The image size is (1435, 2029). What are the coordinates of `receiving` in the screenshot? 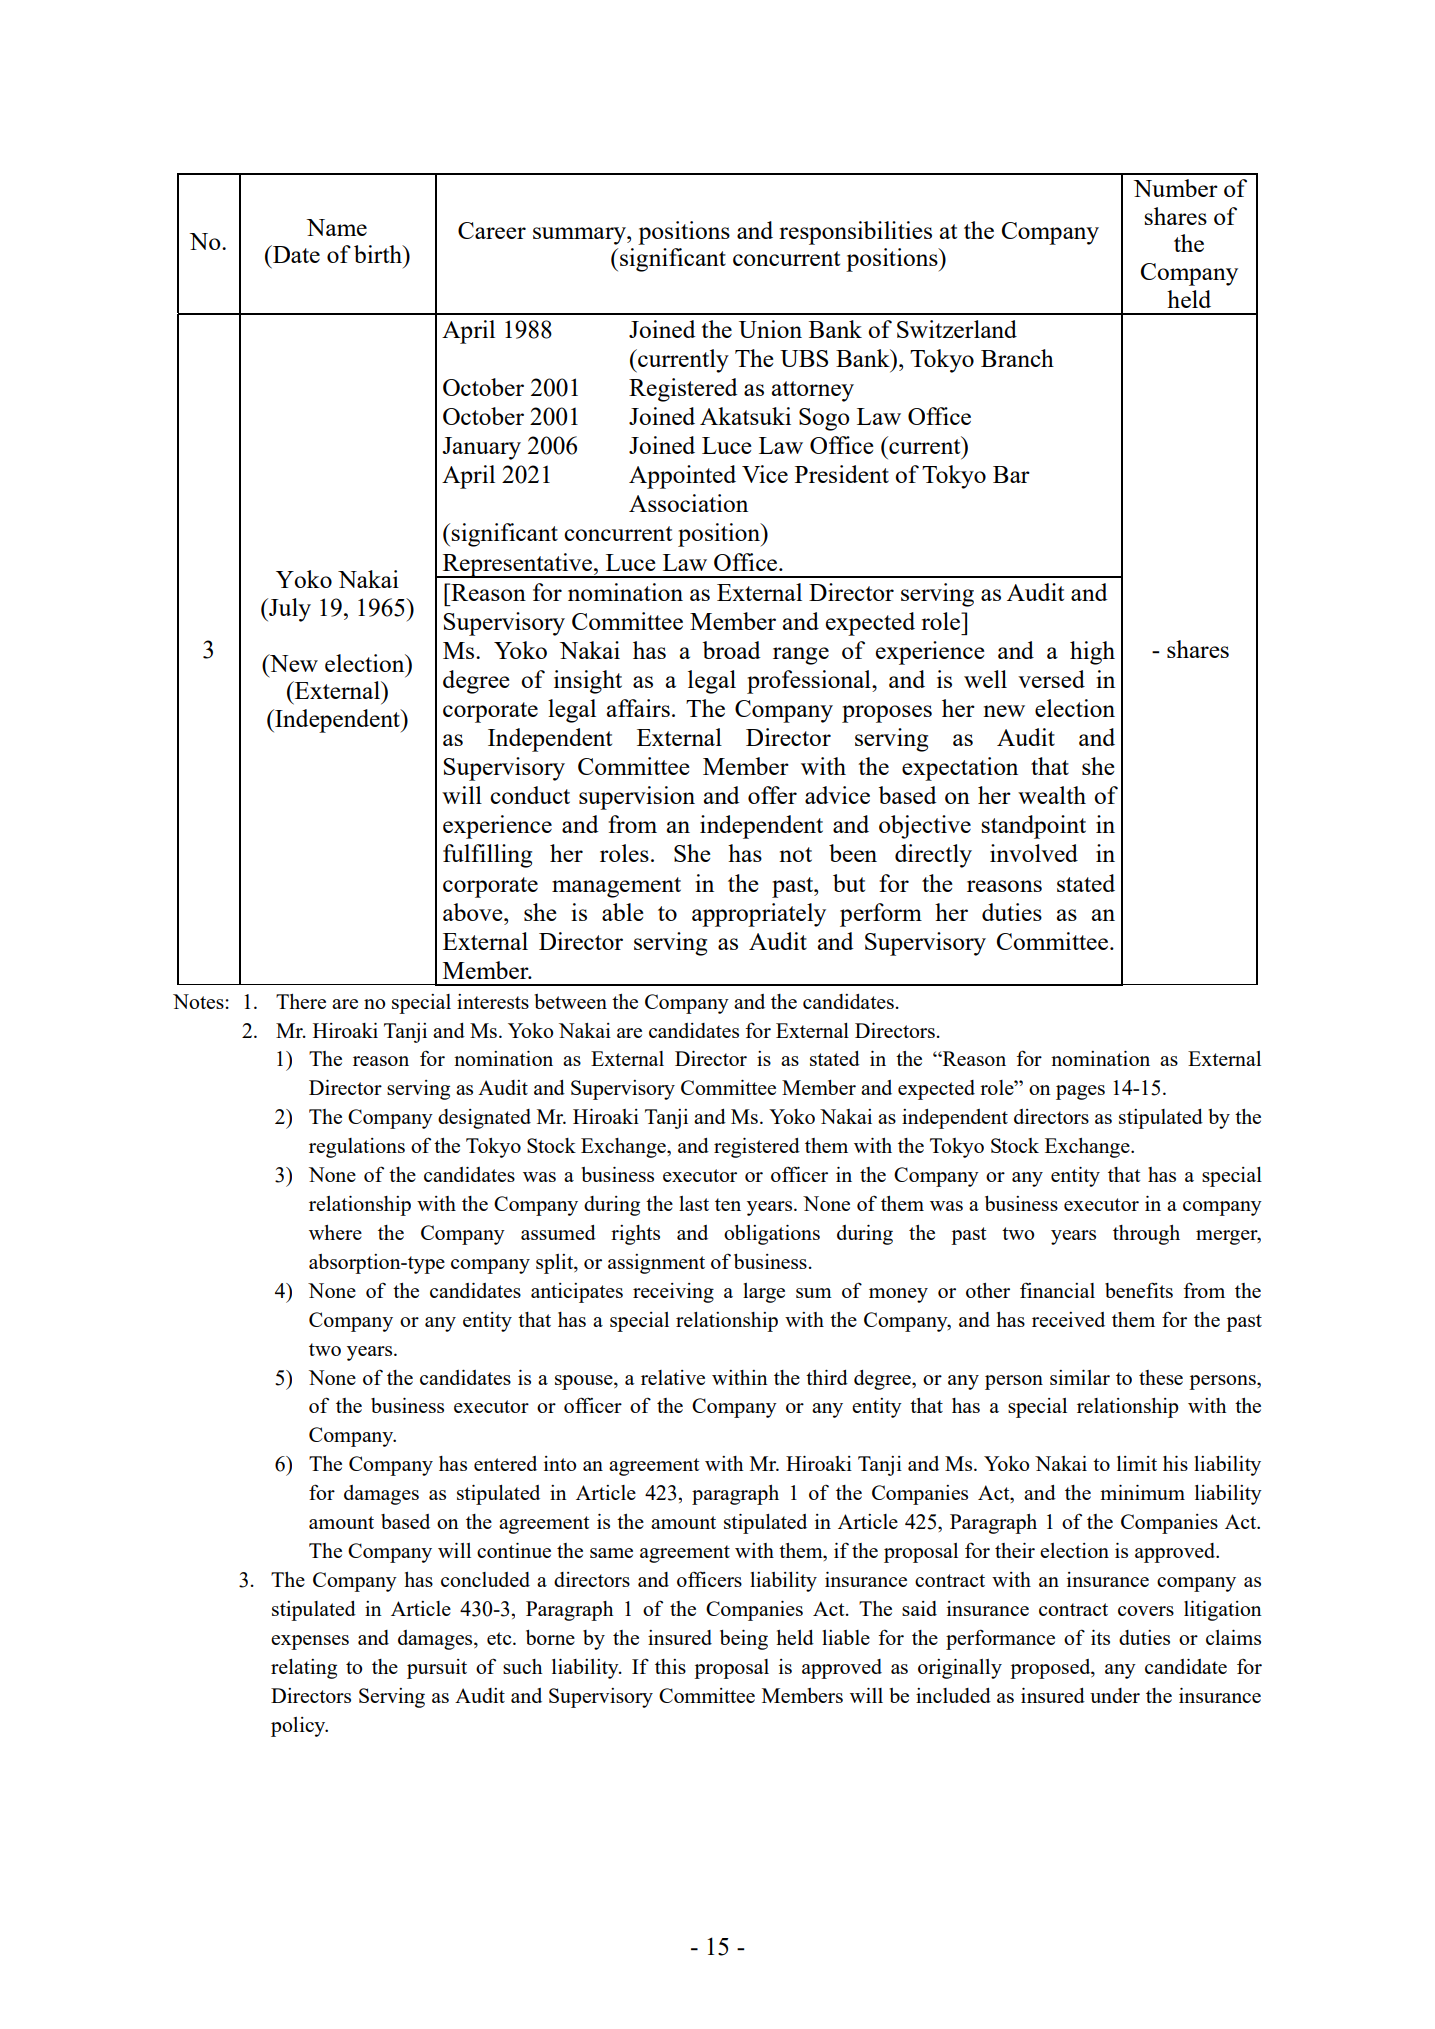 It's located at (673, 1293).
